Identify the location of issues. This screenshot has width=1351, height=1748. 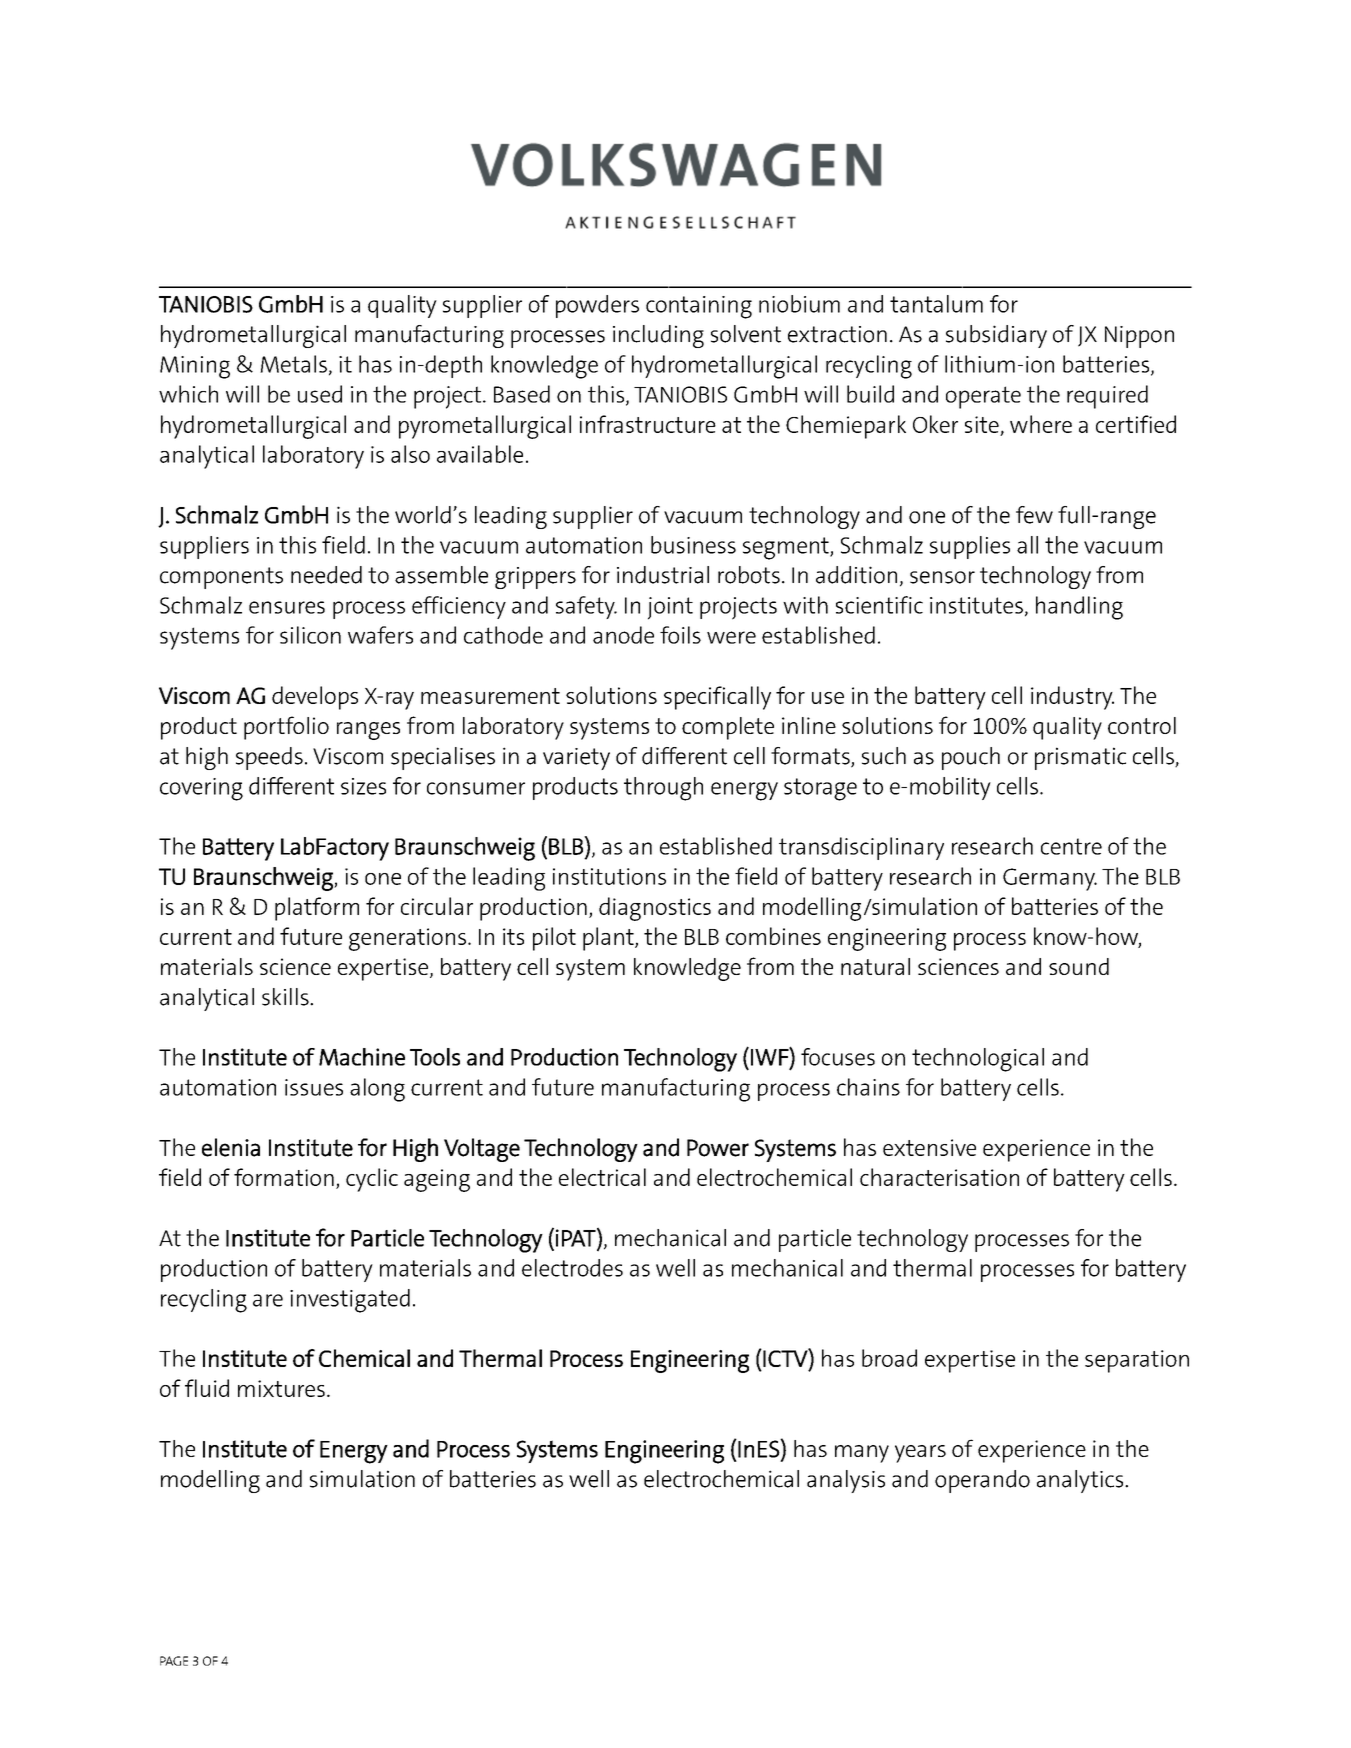
(314, 1087).
